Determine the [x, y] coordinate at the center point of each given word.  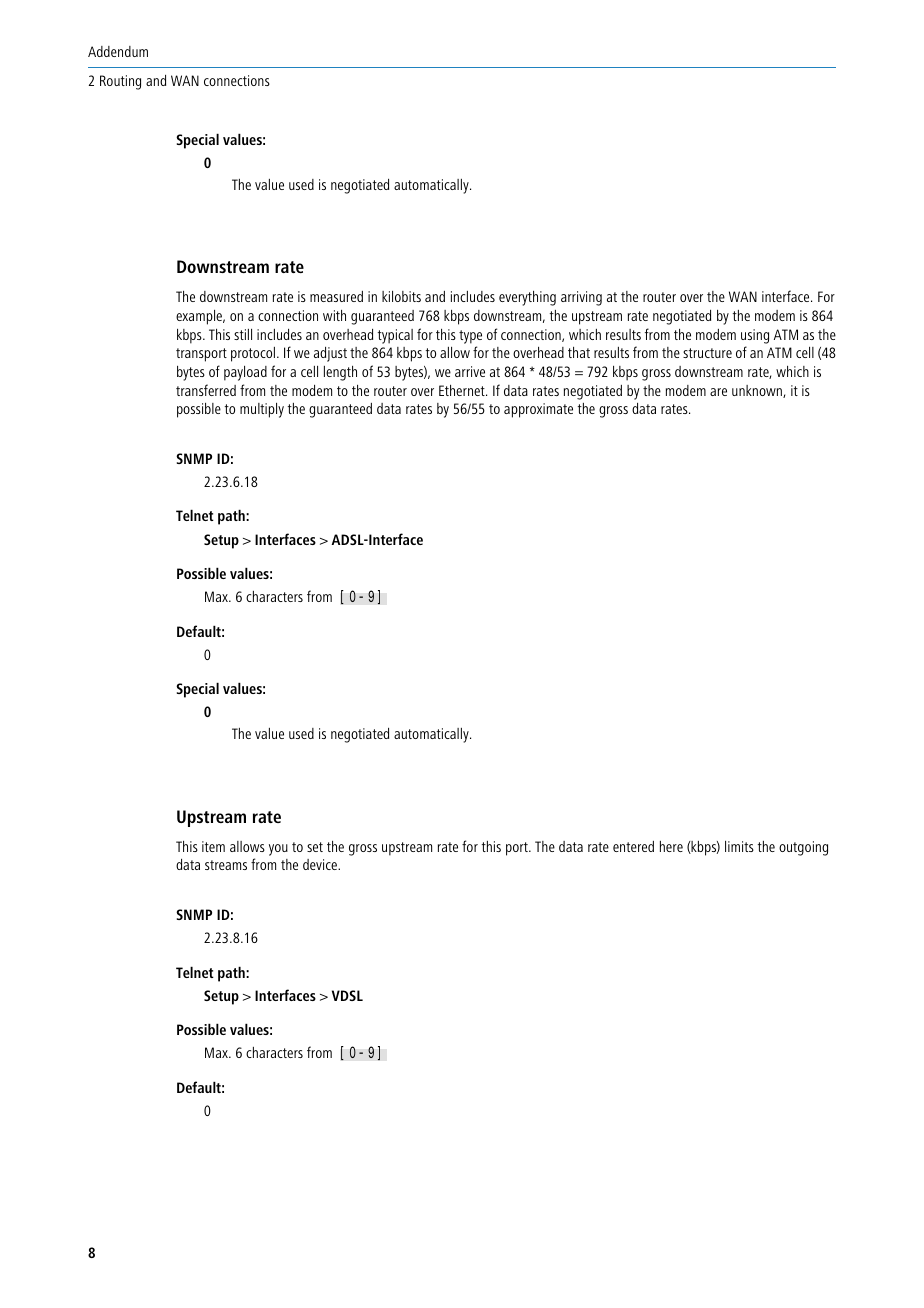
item [213, 846]
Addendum [118, 51]
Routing [120, 82]
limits [739, 846]
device [321, 864]
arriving [581, 298]
